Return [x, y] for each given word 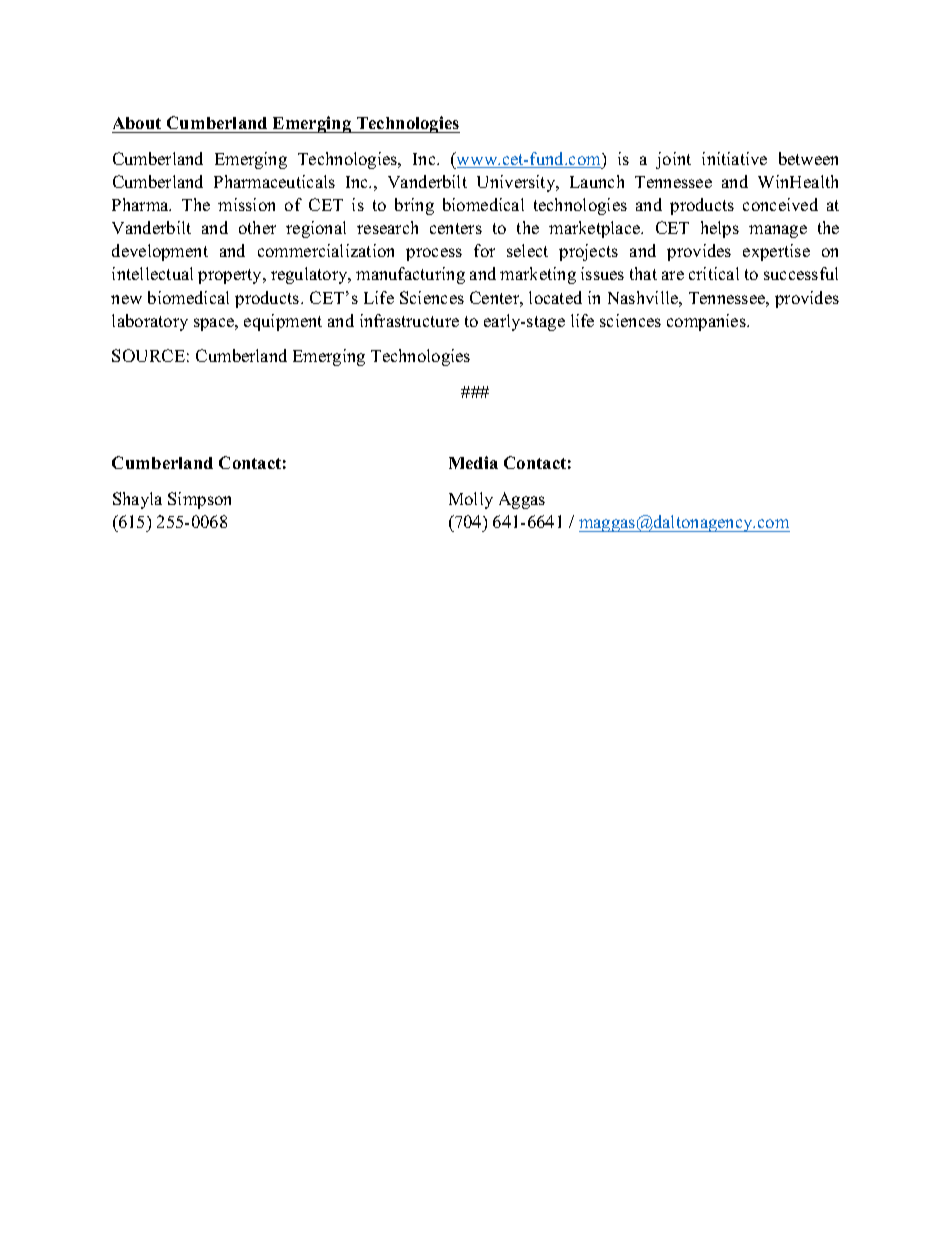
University [517, 183]
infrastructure [409, 320]
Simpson [199, 500]
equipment [283, 322]
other [257, 227]
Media [473, 462]
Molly [471, 500]
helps [720, 229]
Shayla [137, 500]
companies [707, 322]
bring [414, 206]
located [555, 297]
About [137, 123]
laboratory [150, 322]
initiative [734, 158]
